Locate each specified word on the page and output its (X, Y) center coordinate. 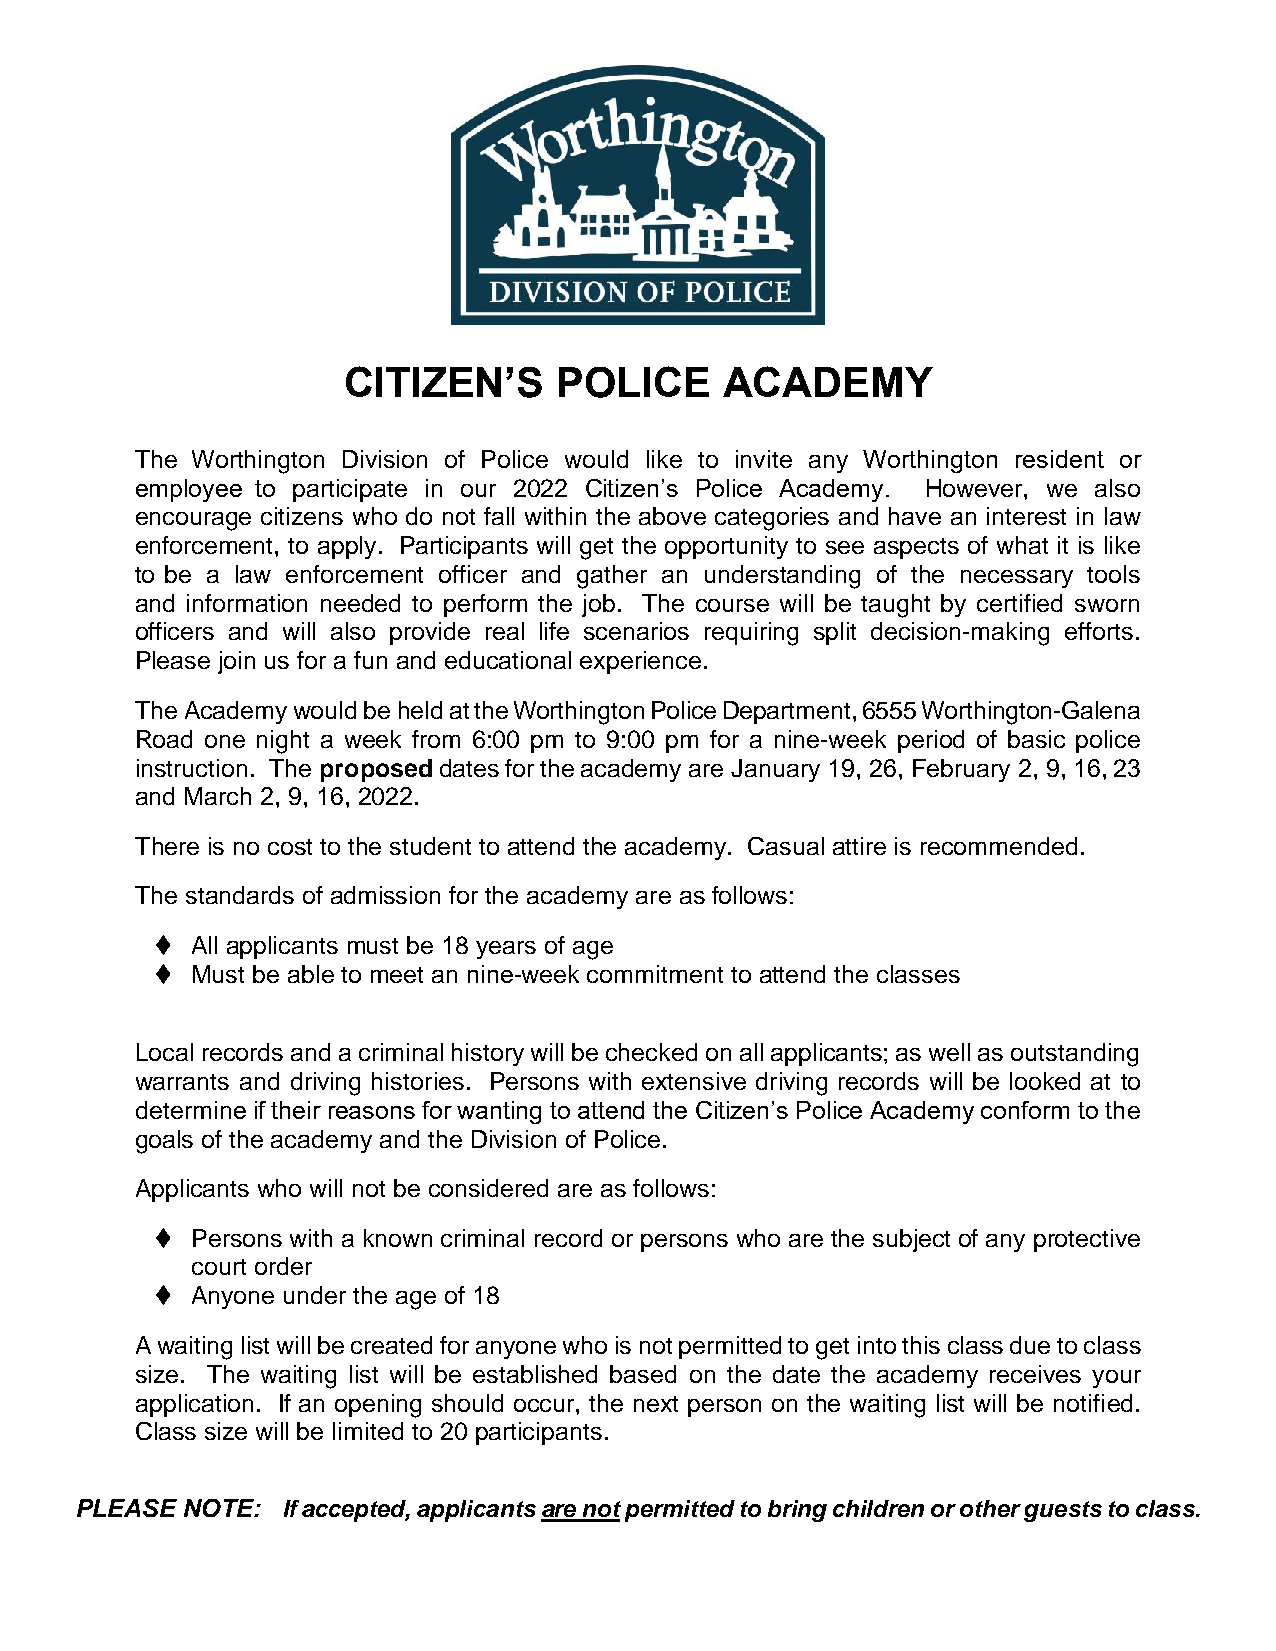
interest (1026, 516)
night (283, 742)
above (672, 516)
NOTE (220, 1508)
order (283, 1266)
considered (488, 1188)
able (311, 974)
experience (640, 662)
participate (350, 490)
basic (1036, 739)
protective (1087, 1240)
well (949, 1052)
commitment (655, 974)
